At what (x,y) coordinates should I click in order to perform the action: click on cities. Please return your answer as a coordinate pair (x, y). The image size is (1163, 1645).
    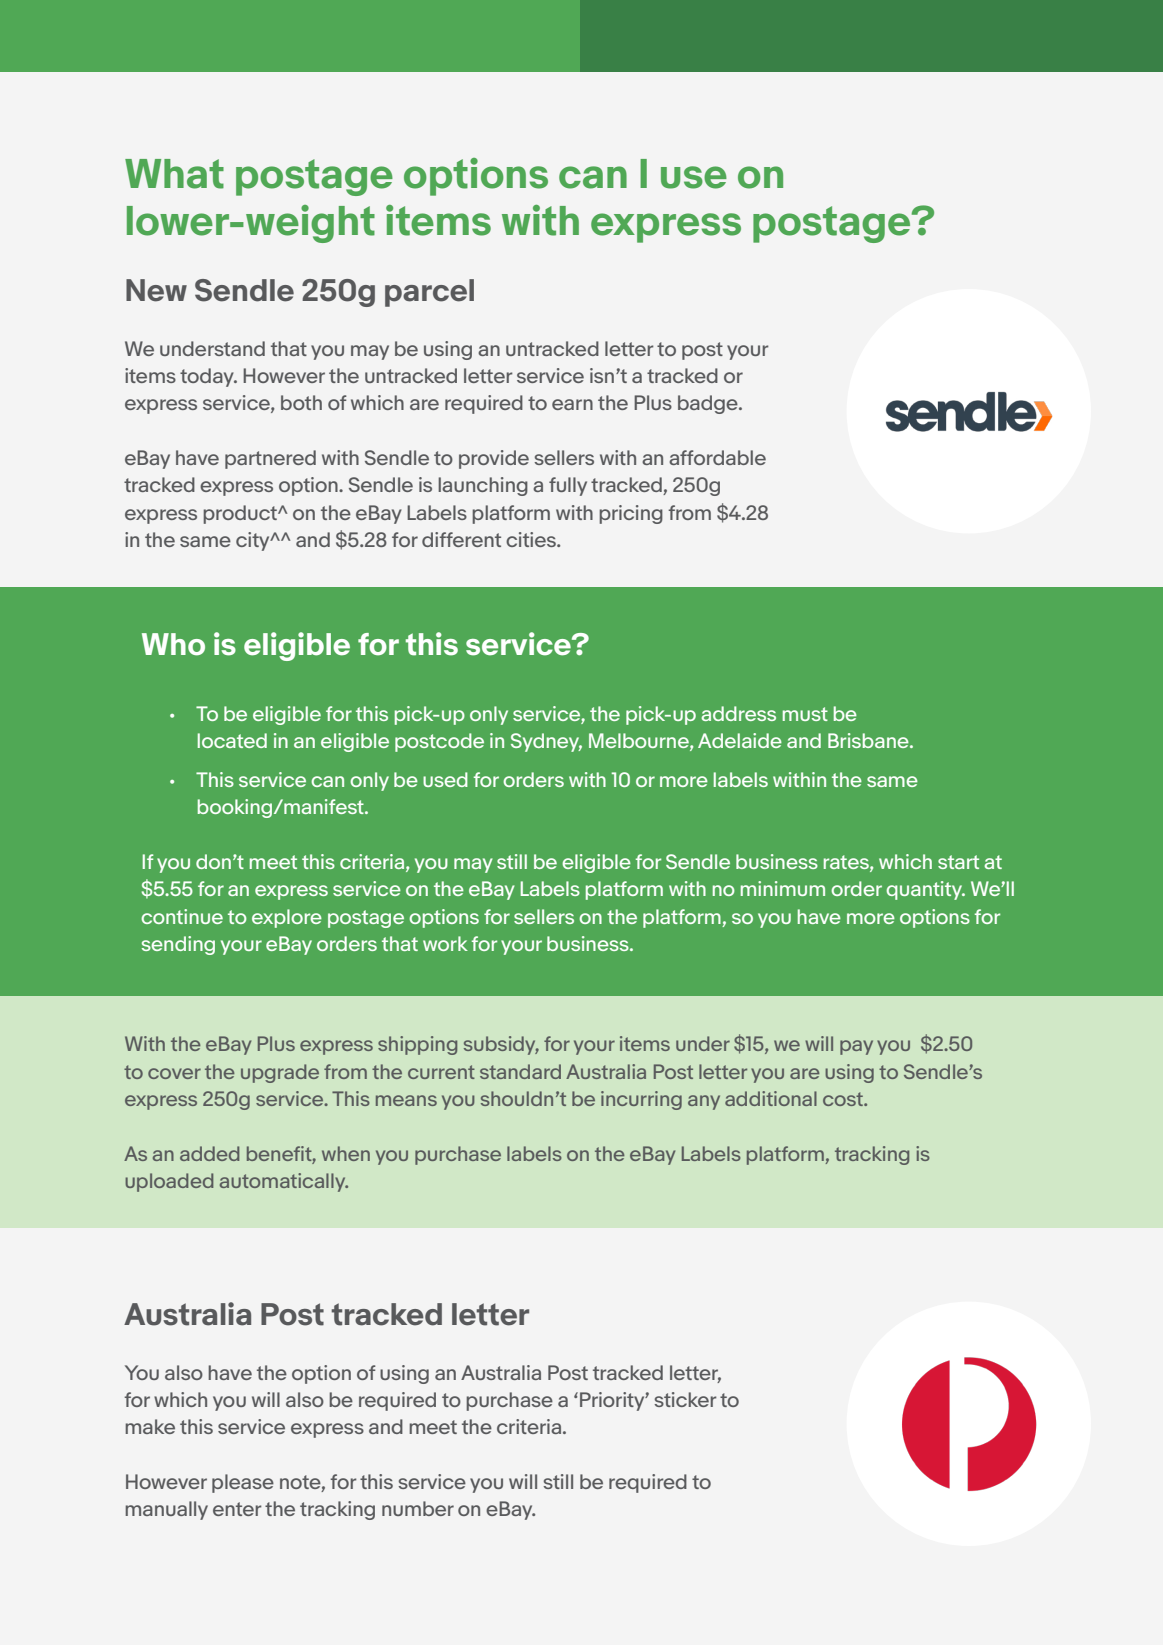
    Looking at the image, I should click on (532, 539).
